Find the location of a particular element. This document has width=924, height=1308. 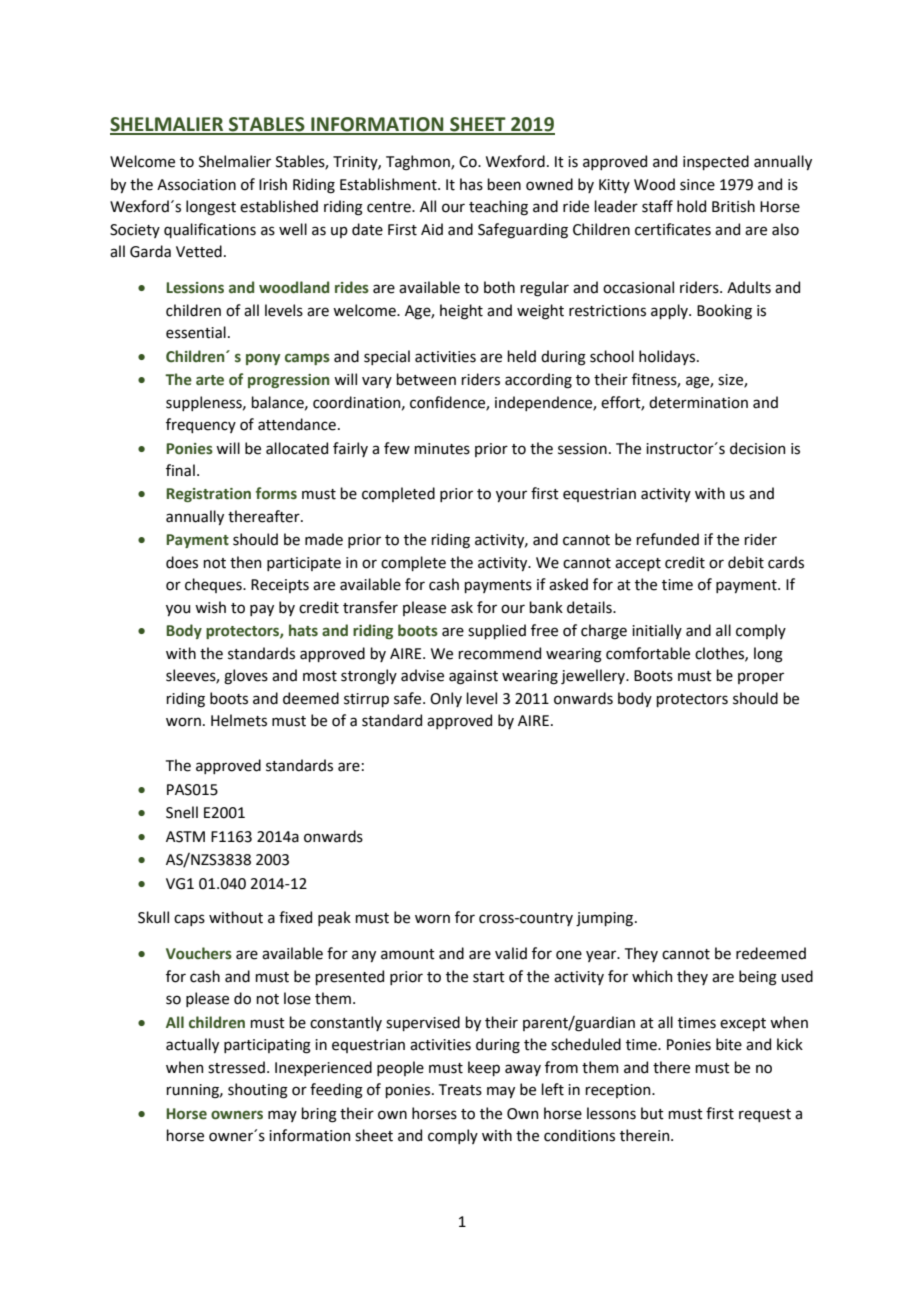

Association is located at coordinates (196, 185).
